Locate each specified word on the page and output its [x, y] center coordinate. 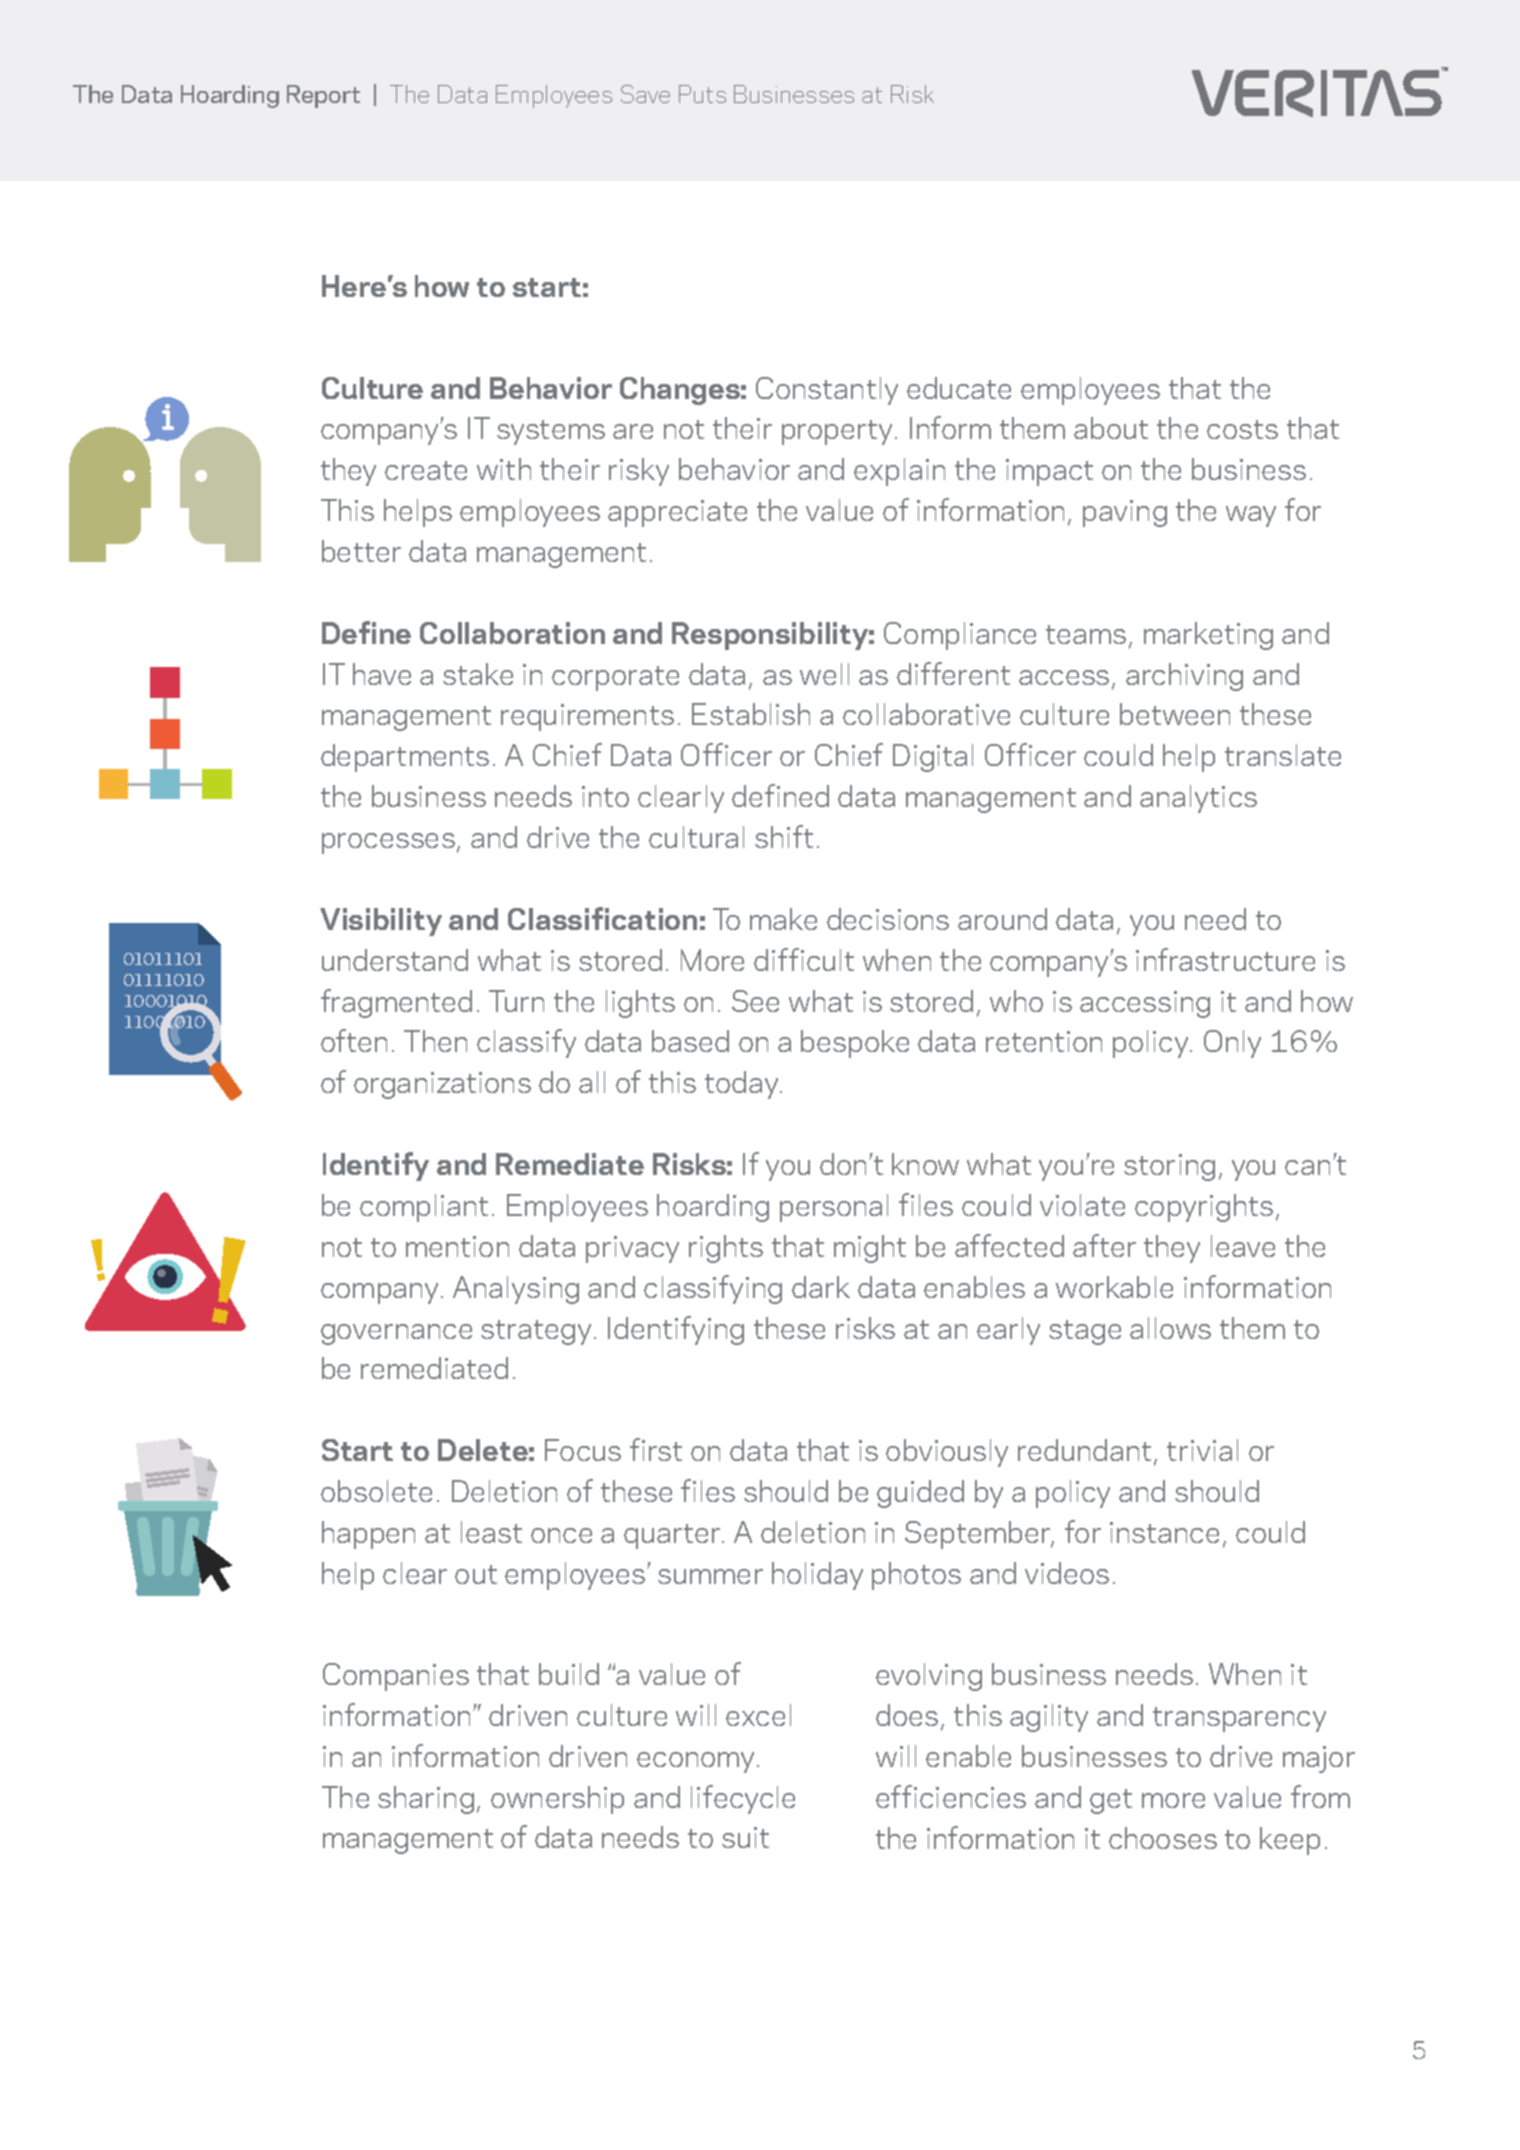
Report [323, 96]
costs [1242, 429]
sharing [426, 1800]
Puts [702, 94]
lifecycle [743, 1799]
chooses [1163, 1838]
